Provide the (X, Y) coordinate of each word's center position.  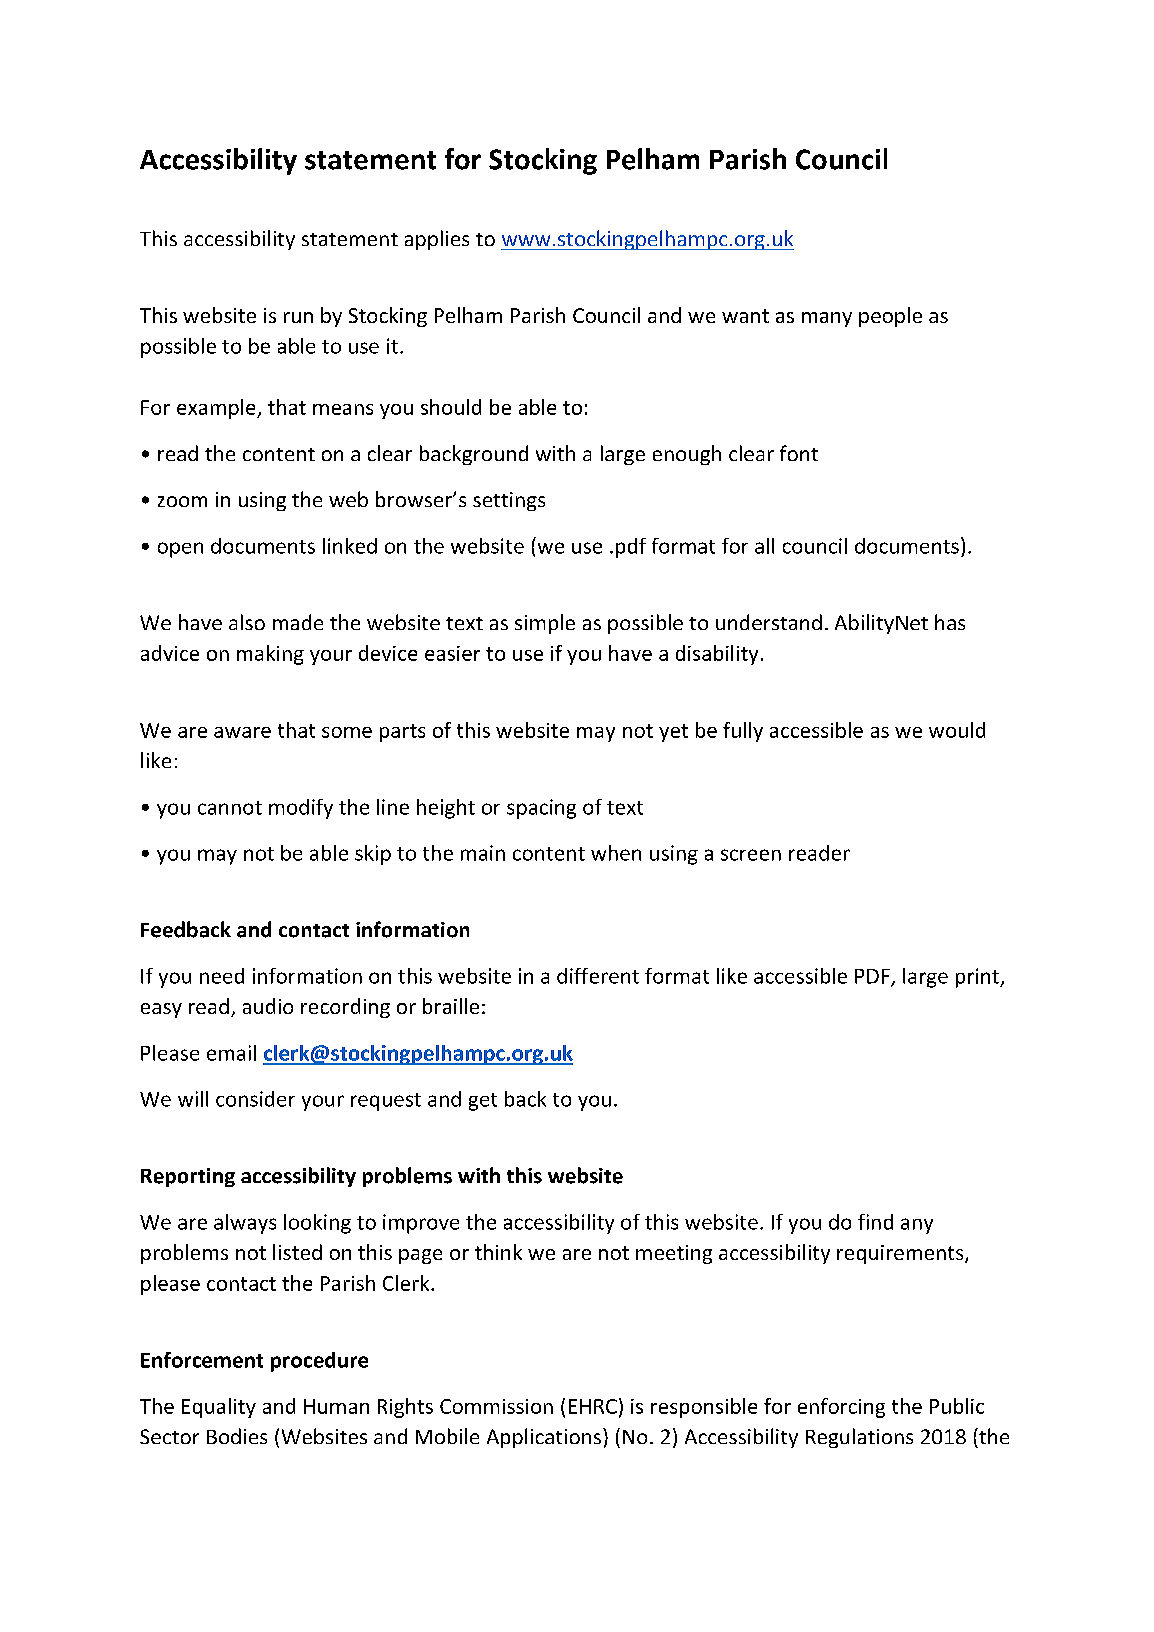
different (598, 976)
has (950, 622)
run (298, 317)
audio (268, 1006)
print (978, 978)
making (270, 655)
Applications (544, 1438)
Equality (219, 1408)
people (890, 317)
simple (545, 624)
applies (437, 240)
